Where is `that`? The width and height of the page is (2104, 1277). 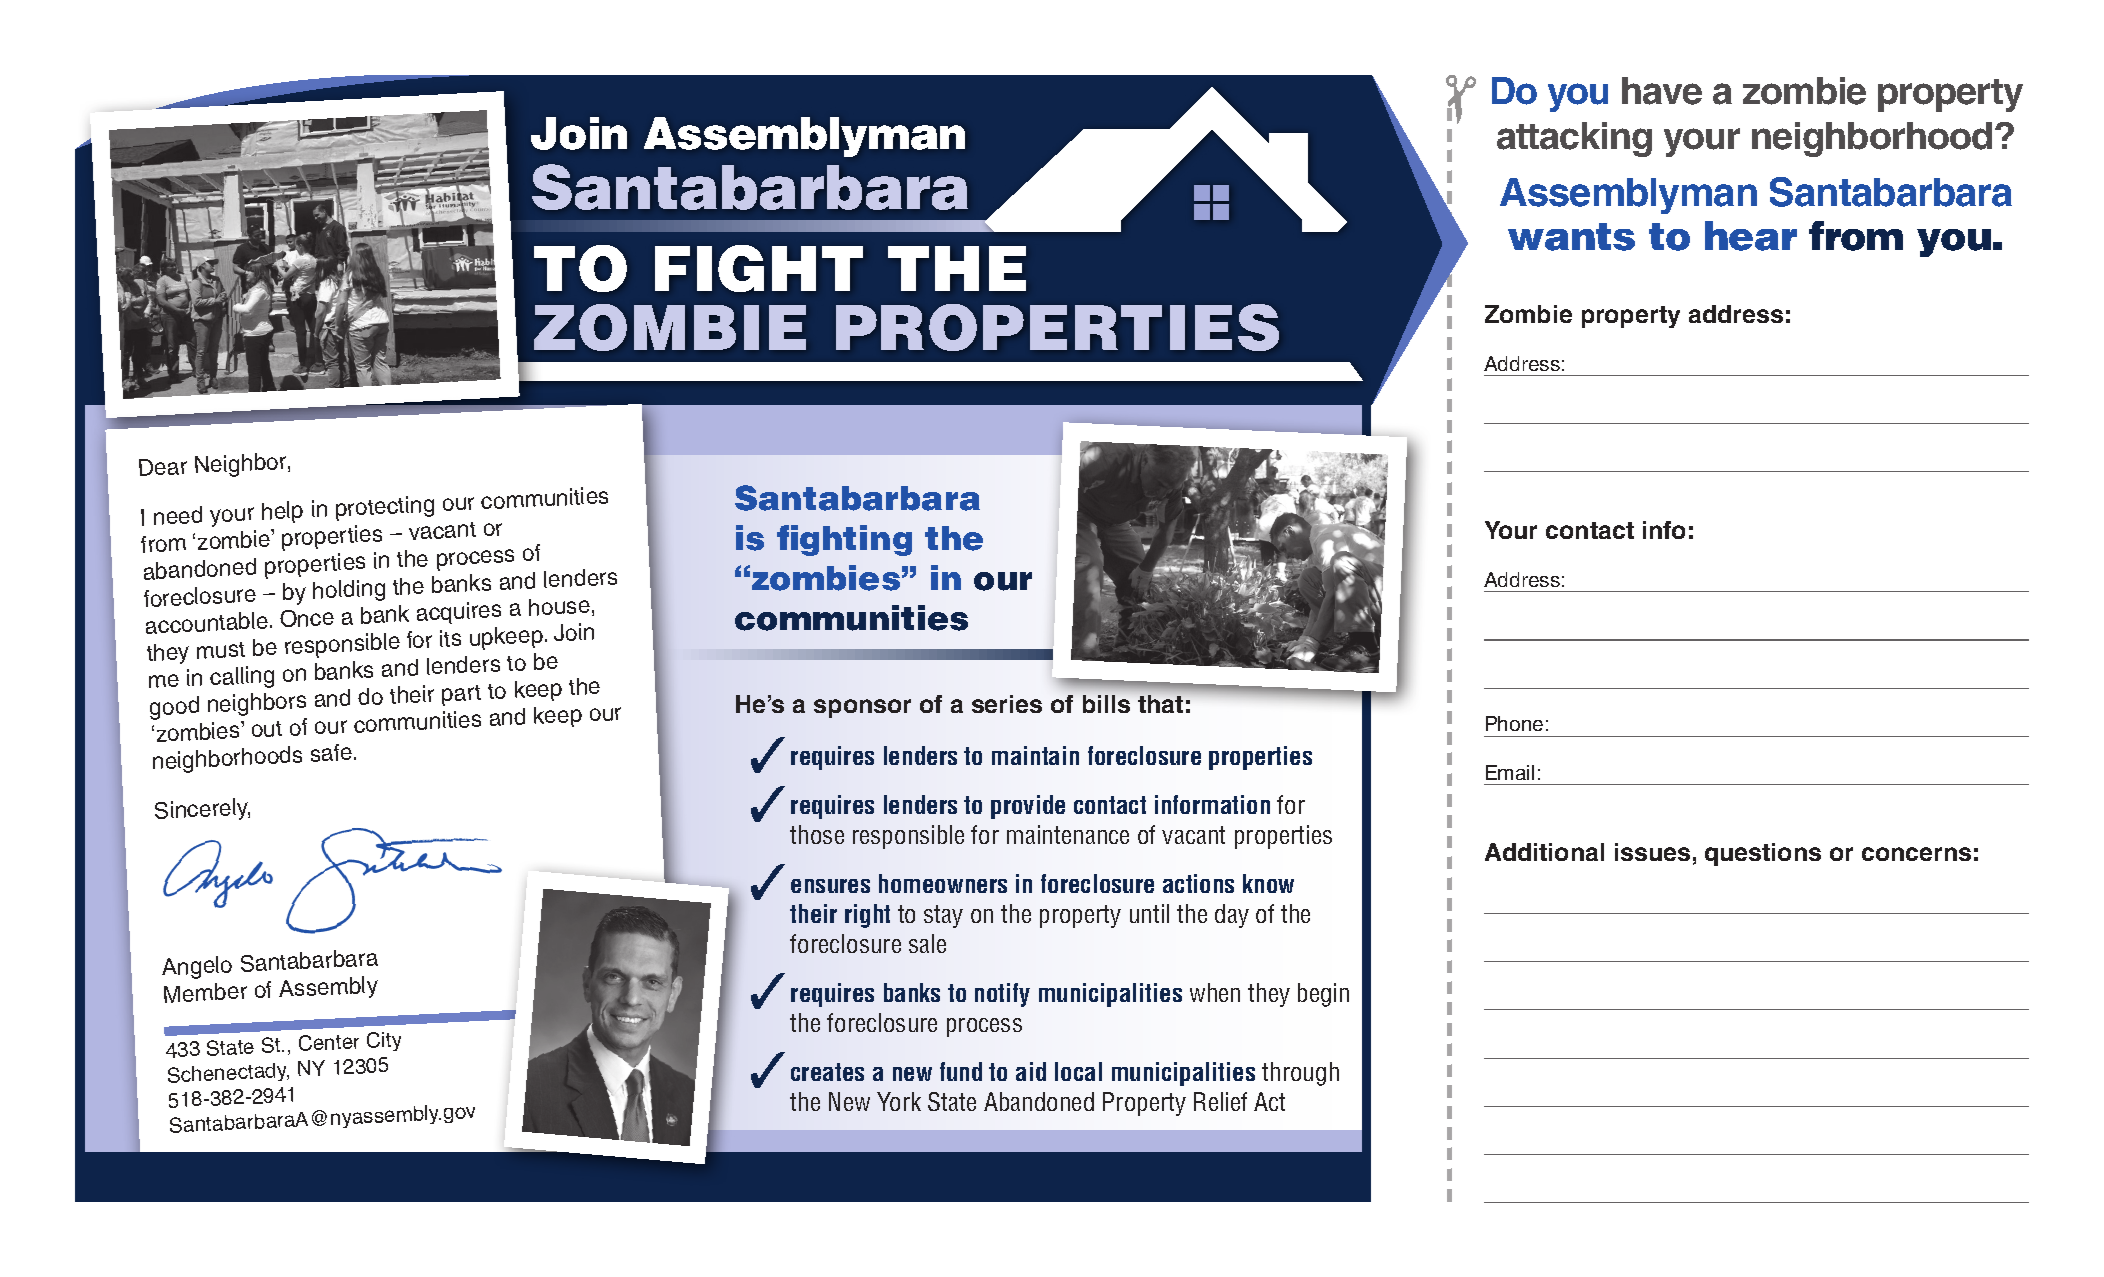 that is located at coordinates (1160, 704).
